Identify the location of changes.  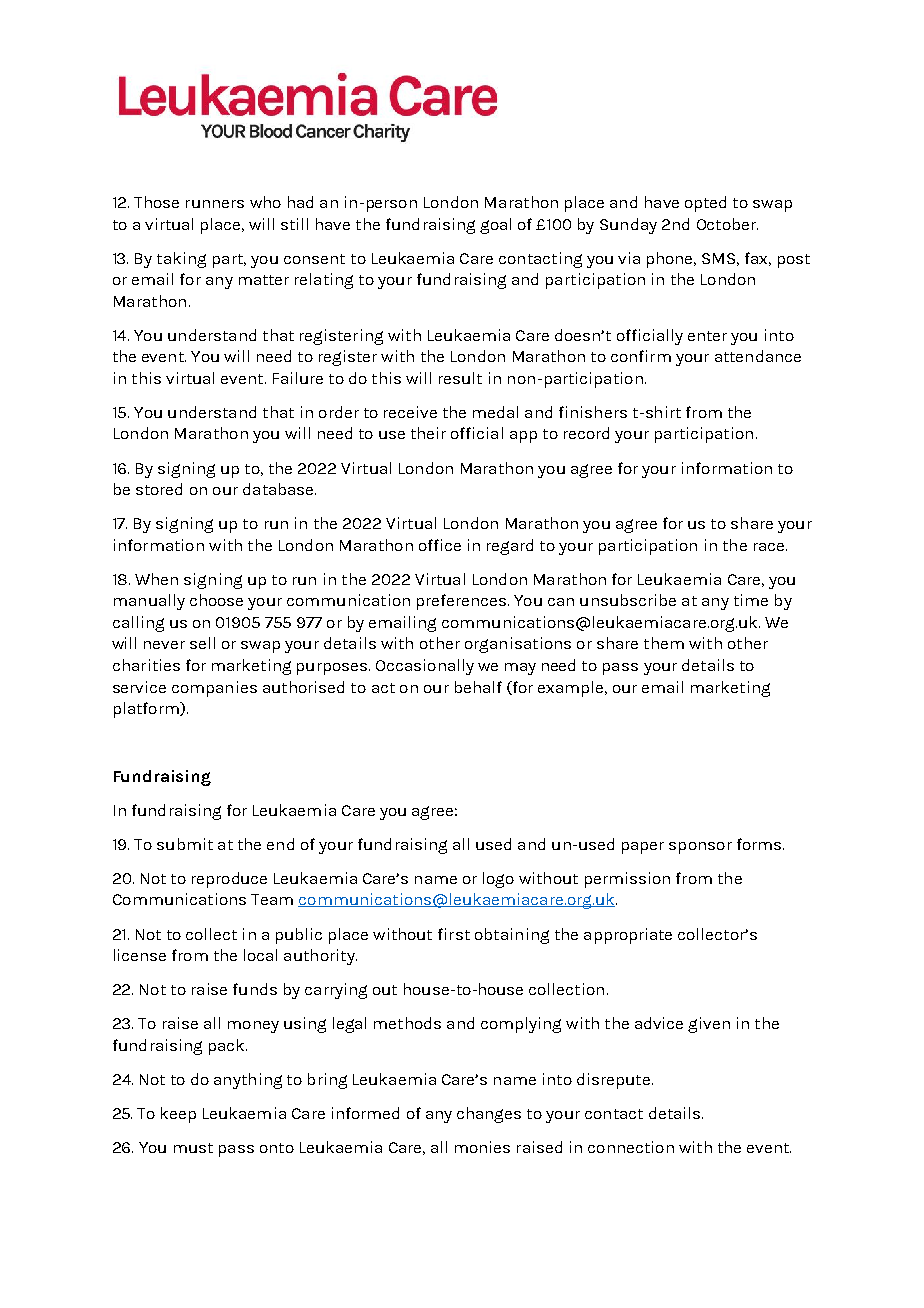
(489, 1115).
